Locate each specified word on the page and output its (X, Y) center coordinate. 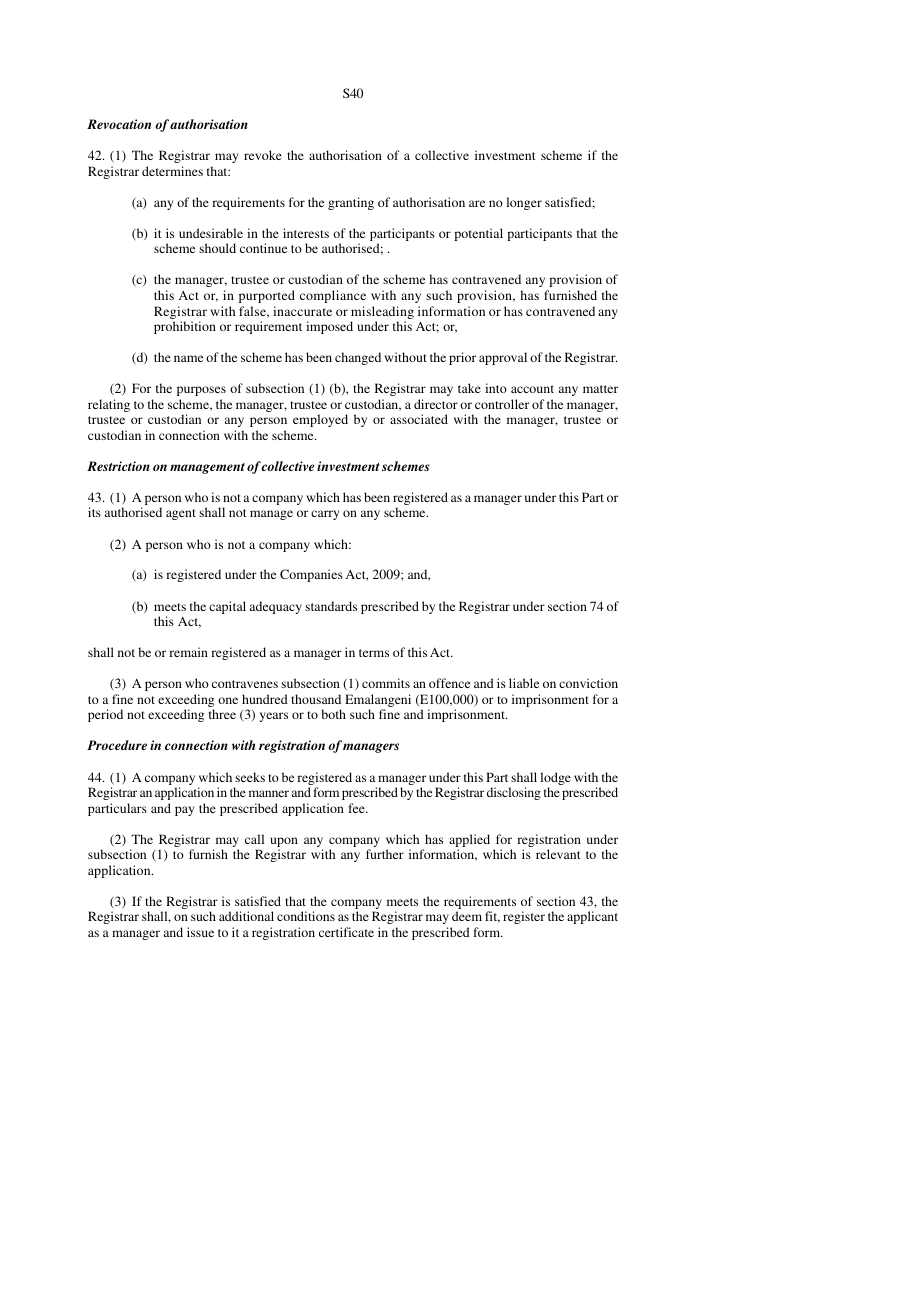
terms (374, 653)
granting (351, 203)
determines (172, 171)
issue (200, 932)
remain (188, 652)
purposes (201, 391)
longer (524, 203)
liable (524, 683)
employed (320, 420)
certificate (346, 932)
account (532, 389)
